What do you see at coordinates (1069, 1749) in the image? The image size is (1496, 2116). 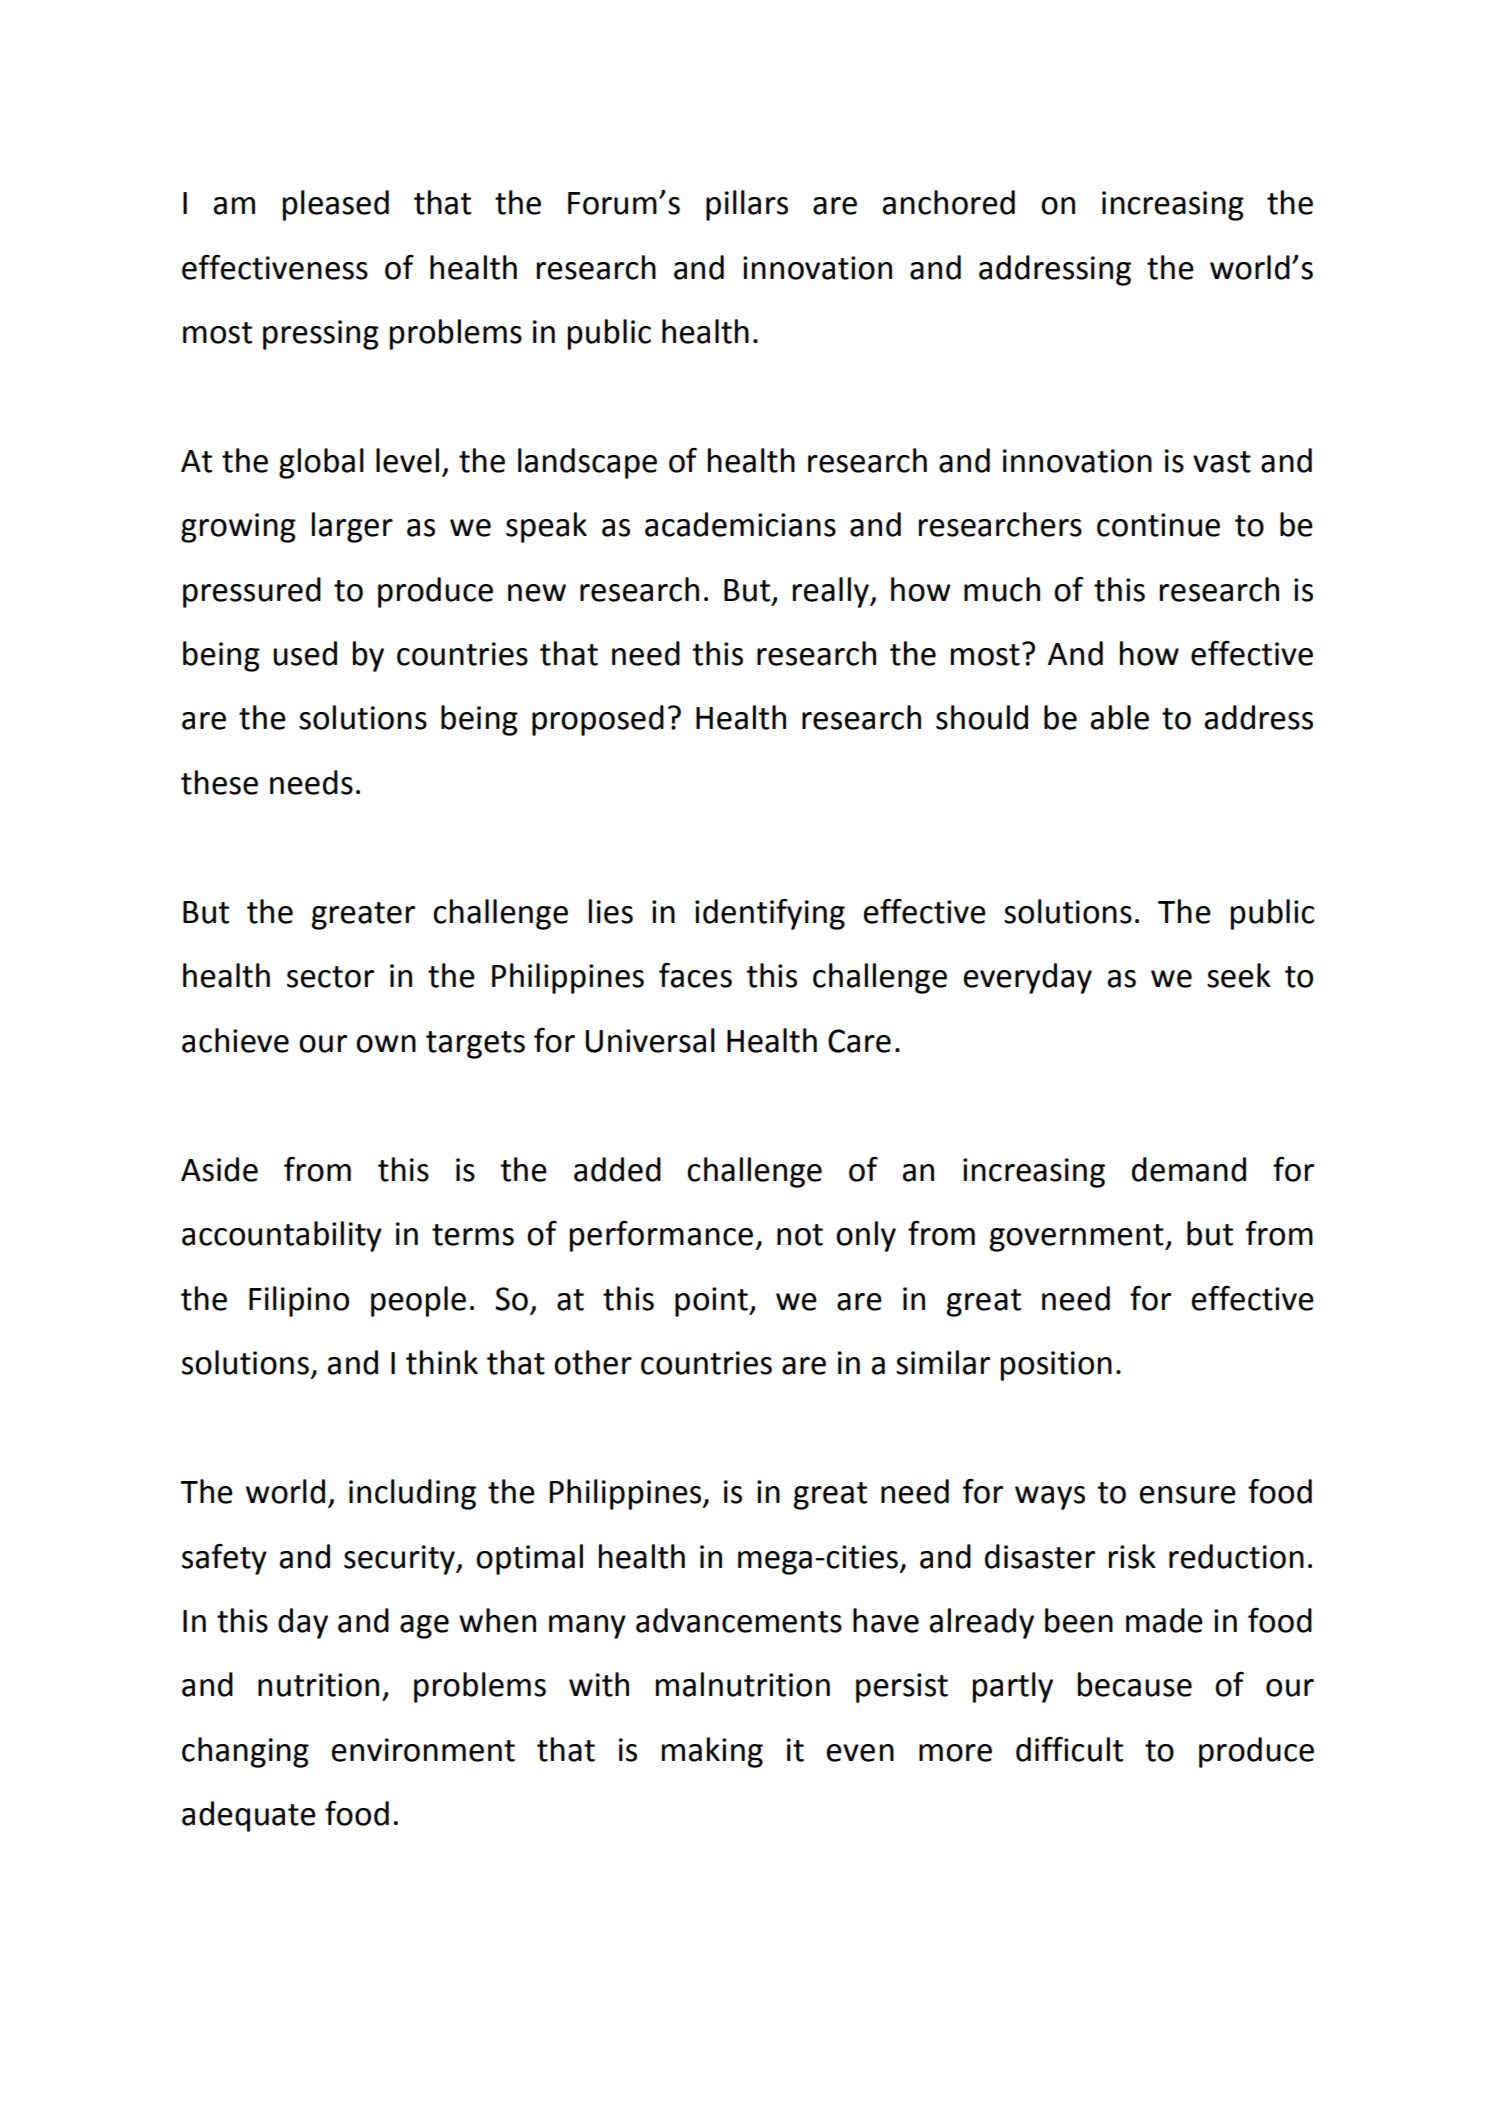 I see `difficult` at bounding box center [1069, 1749].
